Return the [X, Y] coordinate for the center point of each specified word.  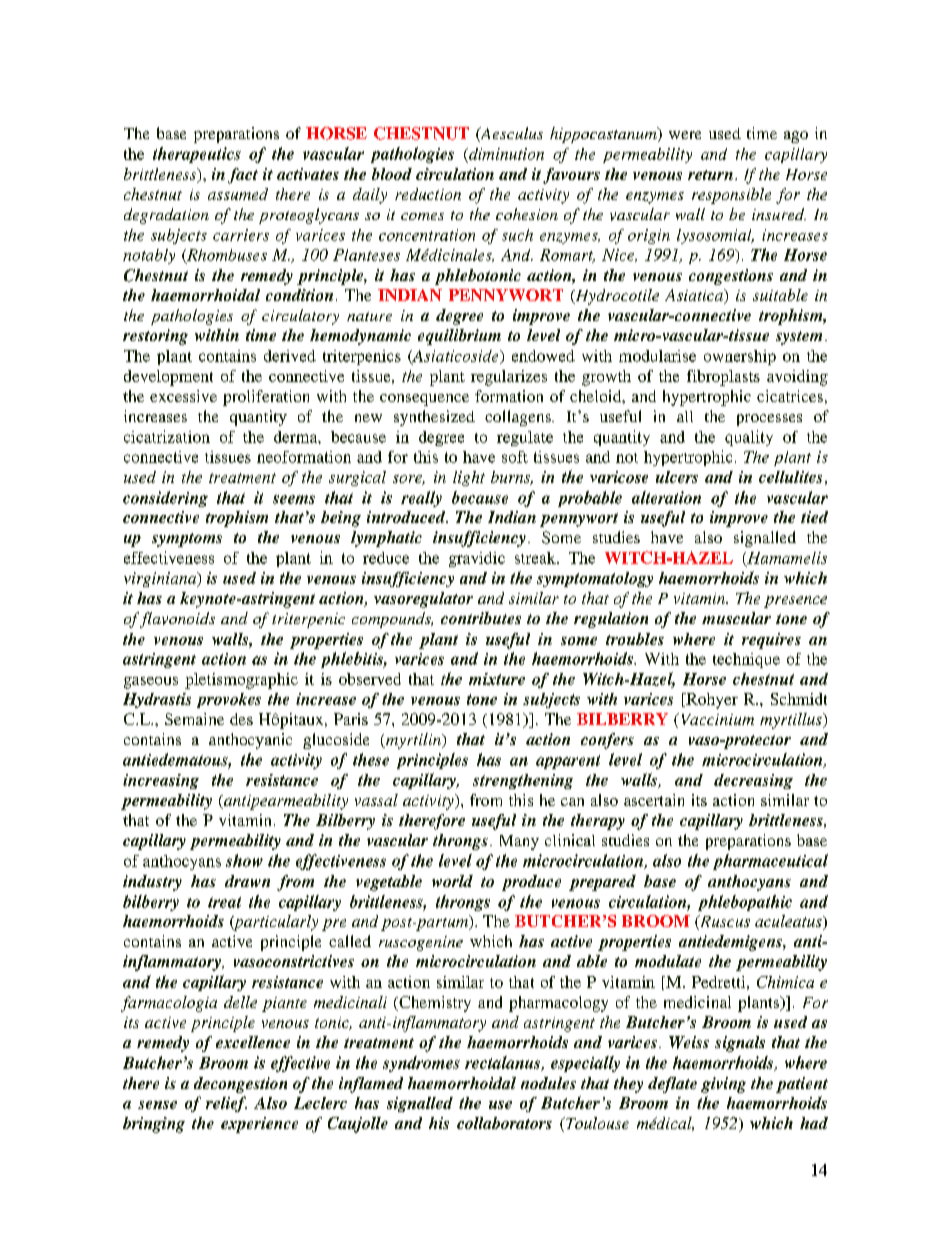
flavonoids [177, 620]
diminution [505, 154]
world [452, 881]
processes [769, 420]
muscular [736, 618]
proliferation [266, 398]
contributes [481, 618]
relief [226, 1104]
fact [243, 176]
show [244, 860]
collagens [519, 418]
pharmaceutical [770, 862]
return [710, 175]
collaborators [504, 1123]
